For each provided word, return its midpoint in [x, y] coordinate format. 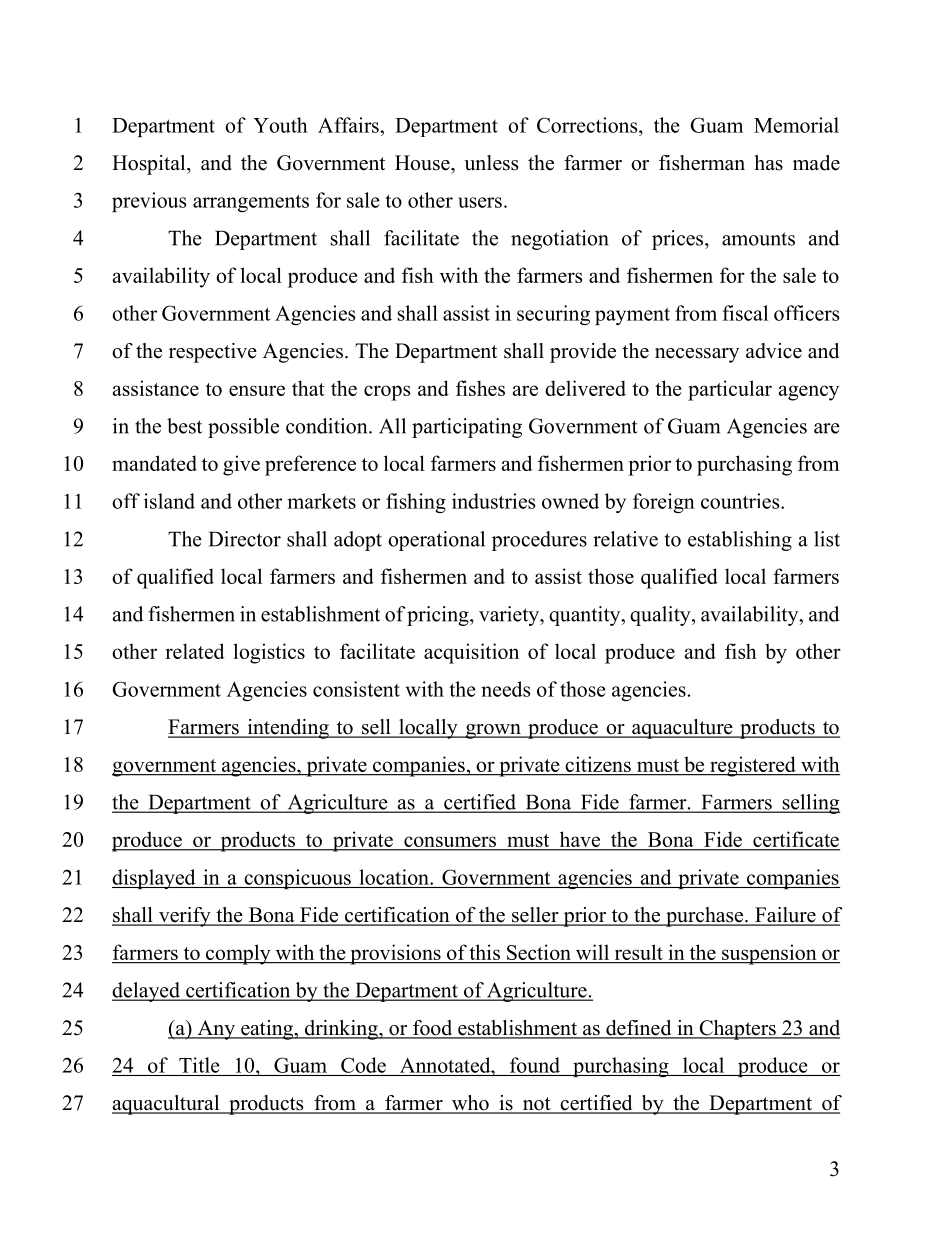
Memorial [796, 125]
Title [199, 1065]
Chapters [737, 1030]
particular [730, 390]
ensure [257, 390]
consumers [450, 843]
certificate [795, 840]
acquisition [471, 653]
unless [491, 163]
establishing [740, 541]
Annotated [446, 1065]
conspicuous [297, 879]
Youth [280, 125]
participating [467, 428]
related [194, 651]
